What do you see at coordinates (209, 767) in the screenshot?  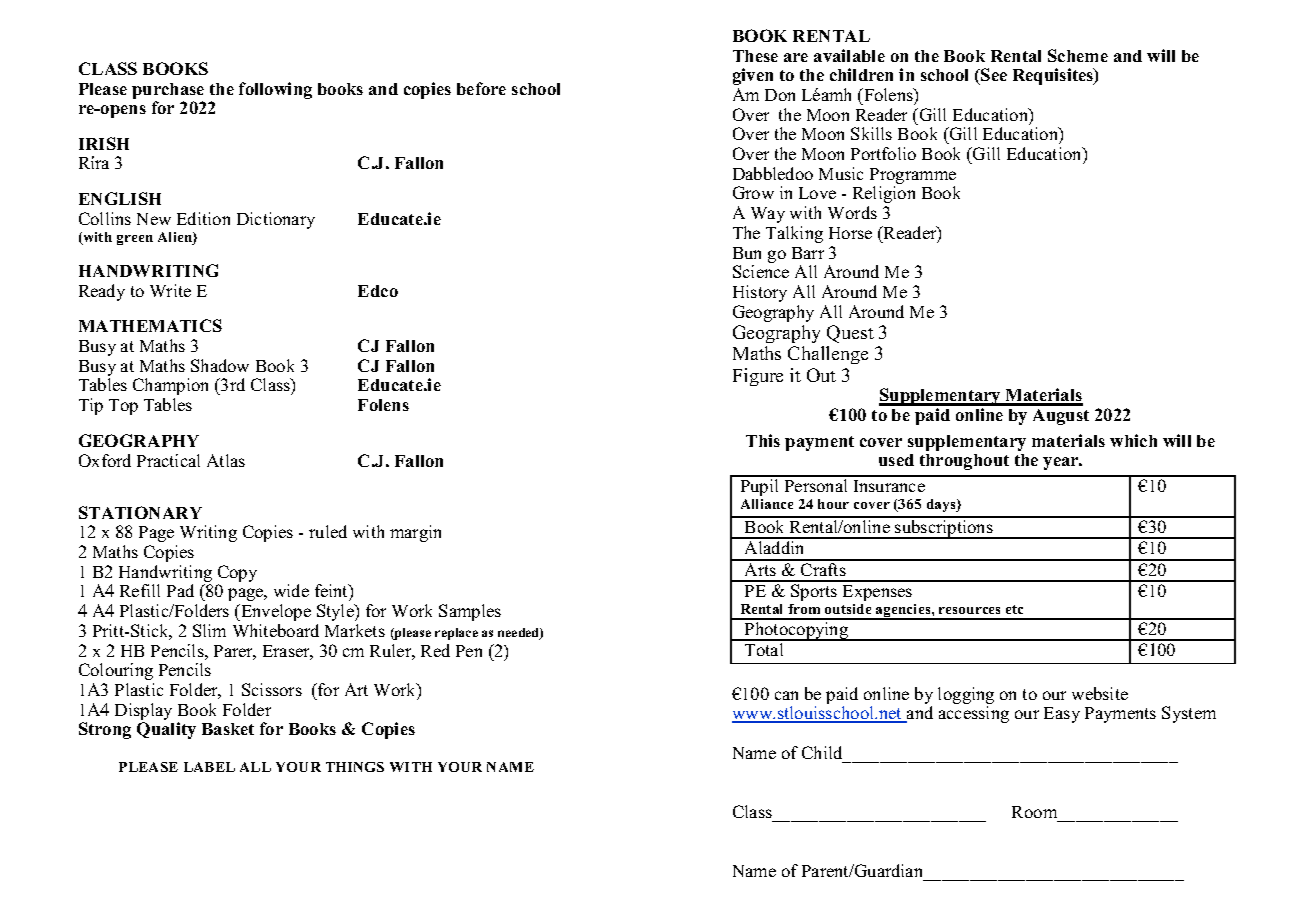 I see `LABEL` at bounding box center [209, 767].
